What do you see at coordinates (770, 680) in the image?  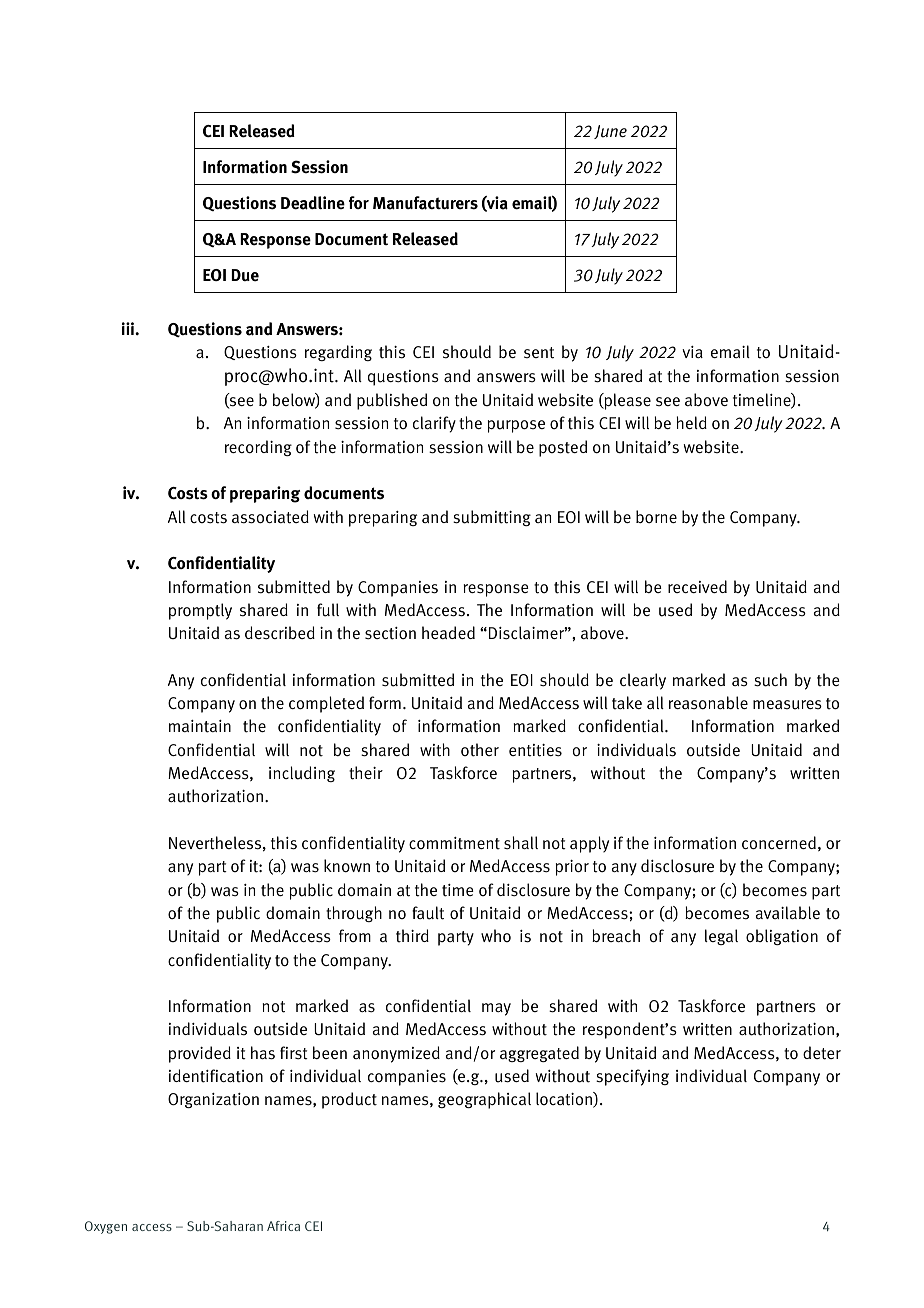 I see `such` at bounding box center [770, 680].
